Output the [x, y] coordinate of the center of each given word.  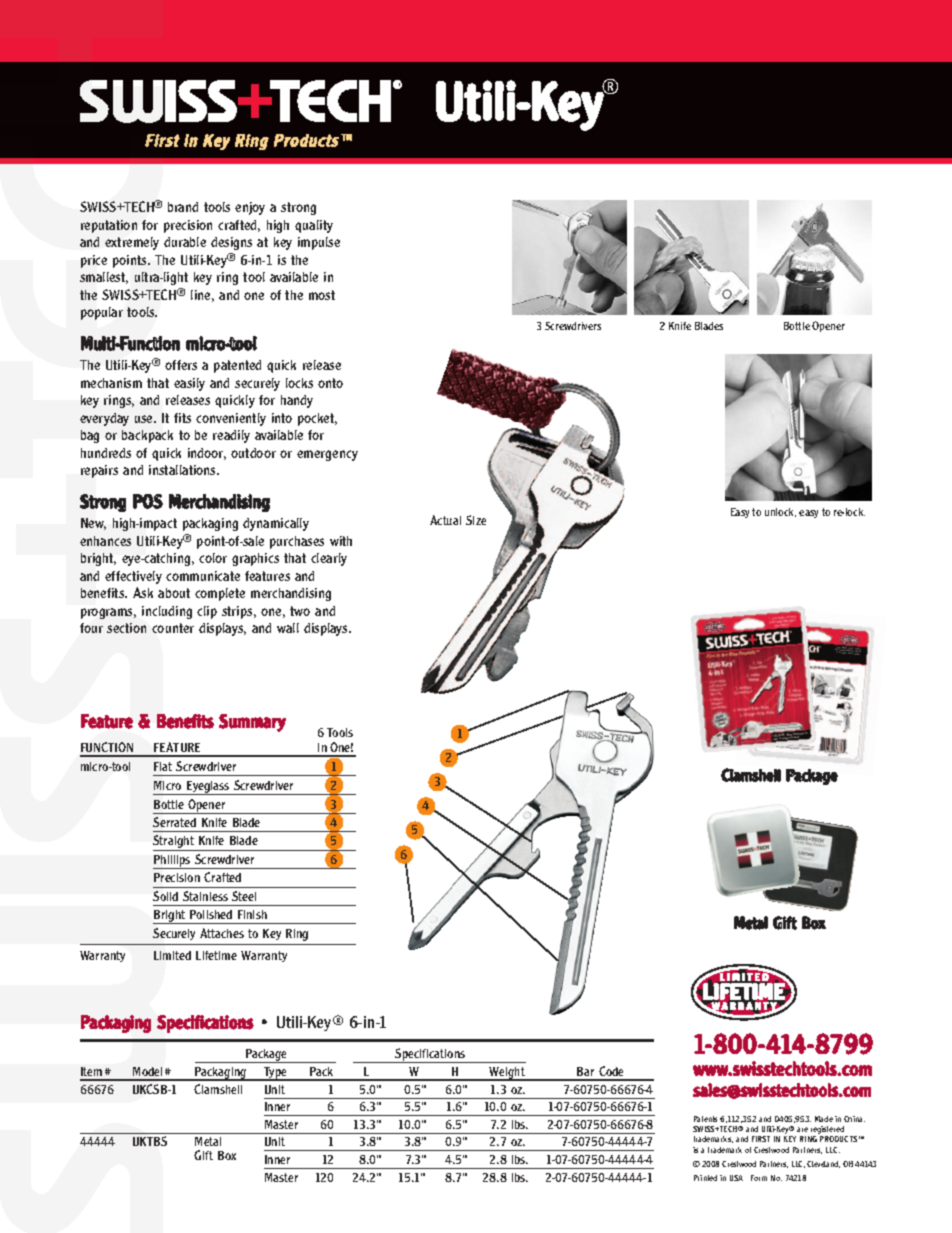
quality [314, 226]
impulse [319, 243]
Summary [252, 723]
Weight [507, 1074]
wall [288, 628]
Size [476, 520]
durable [185, 242]
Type [275, 1074]
